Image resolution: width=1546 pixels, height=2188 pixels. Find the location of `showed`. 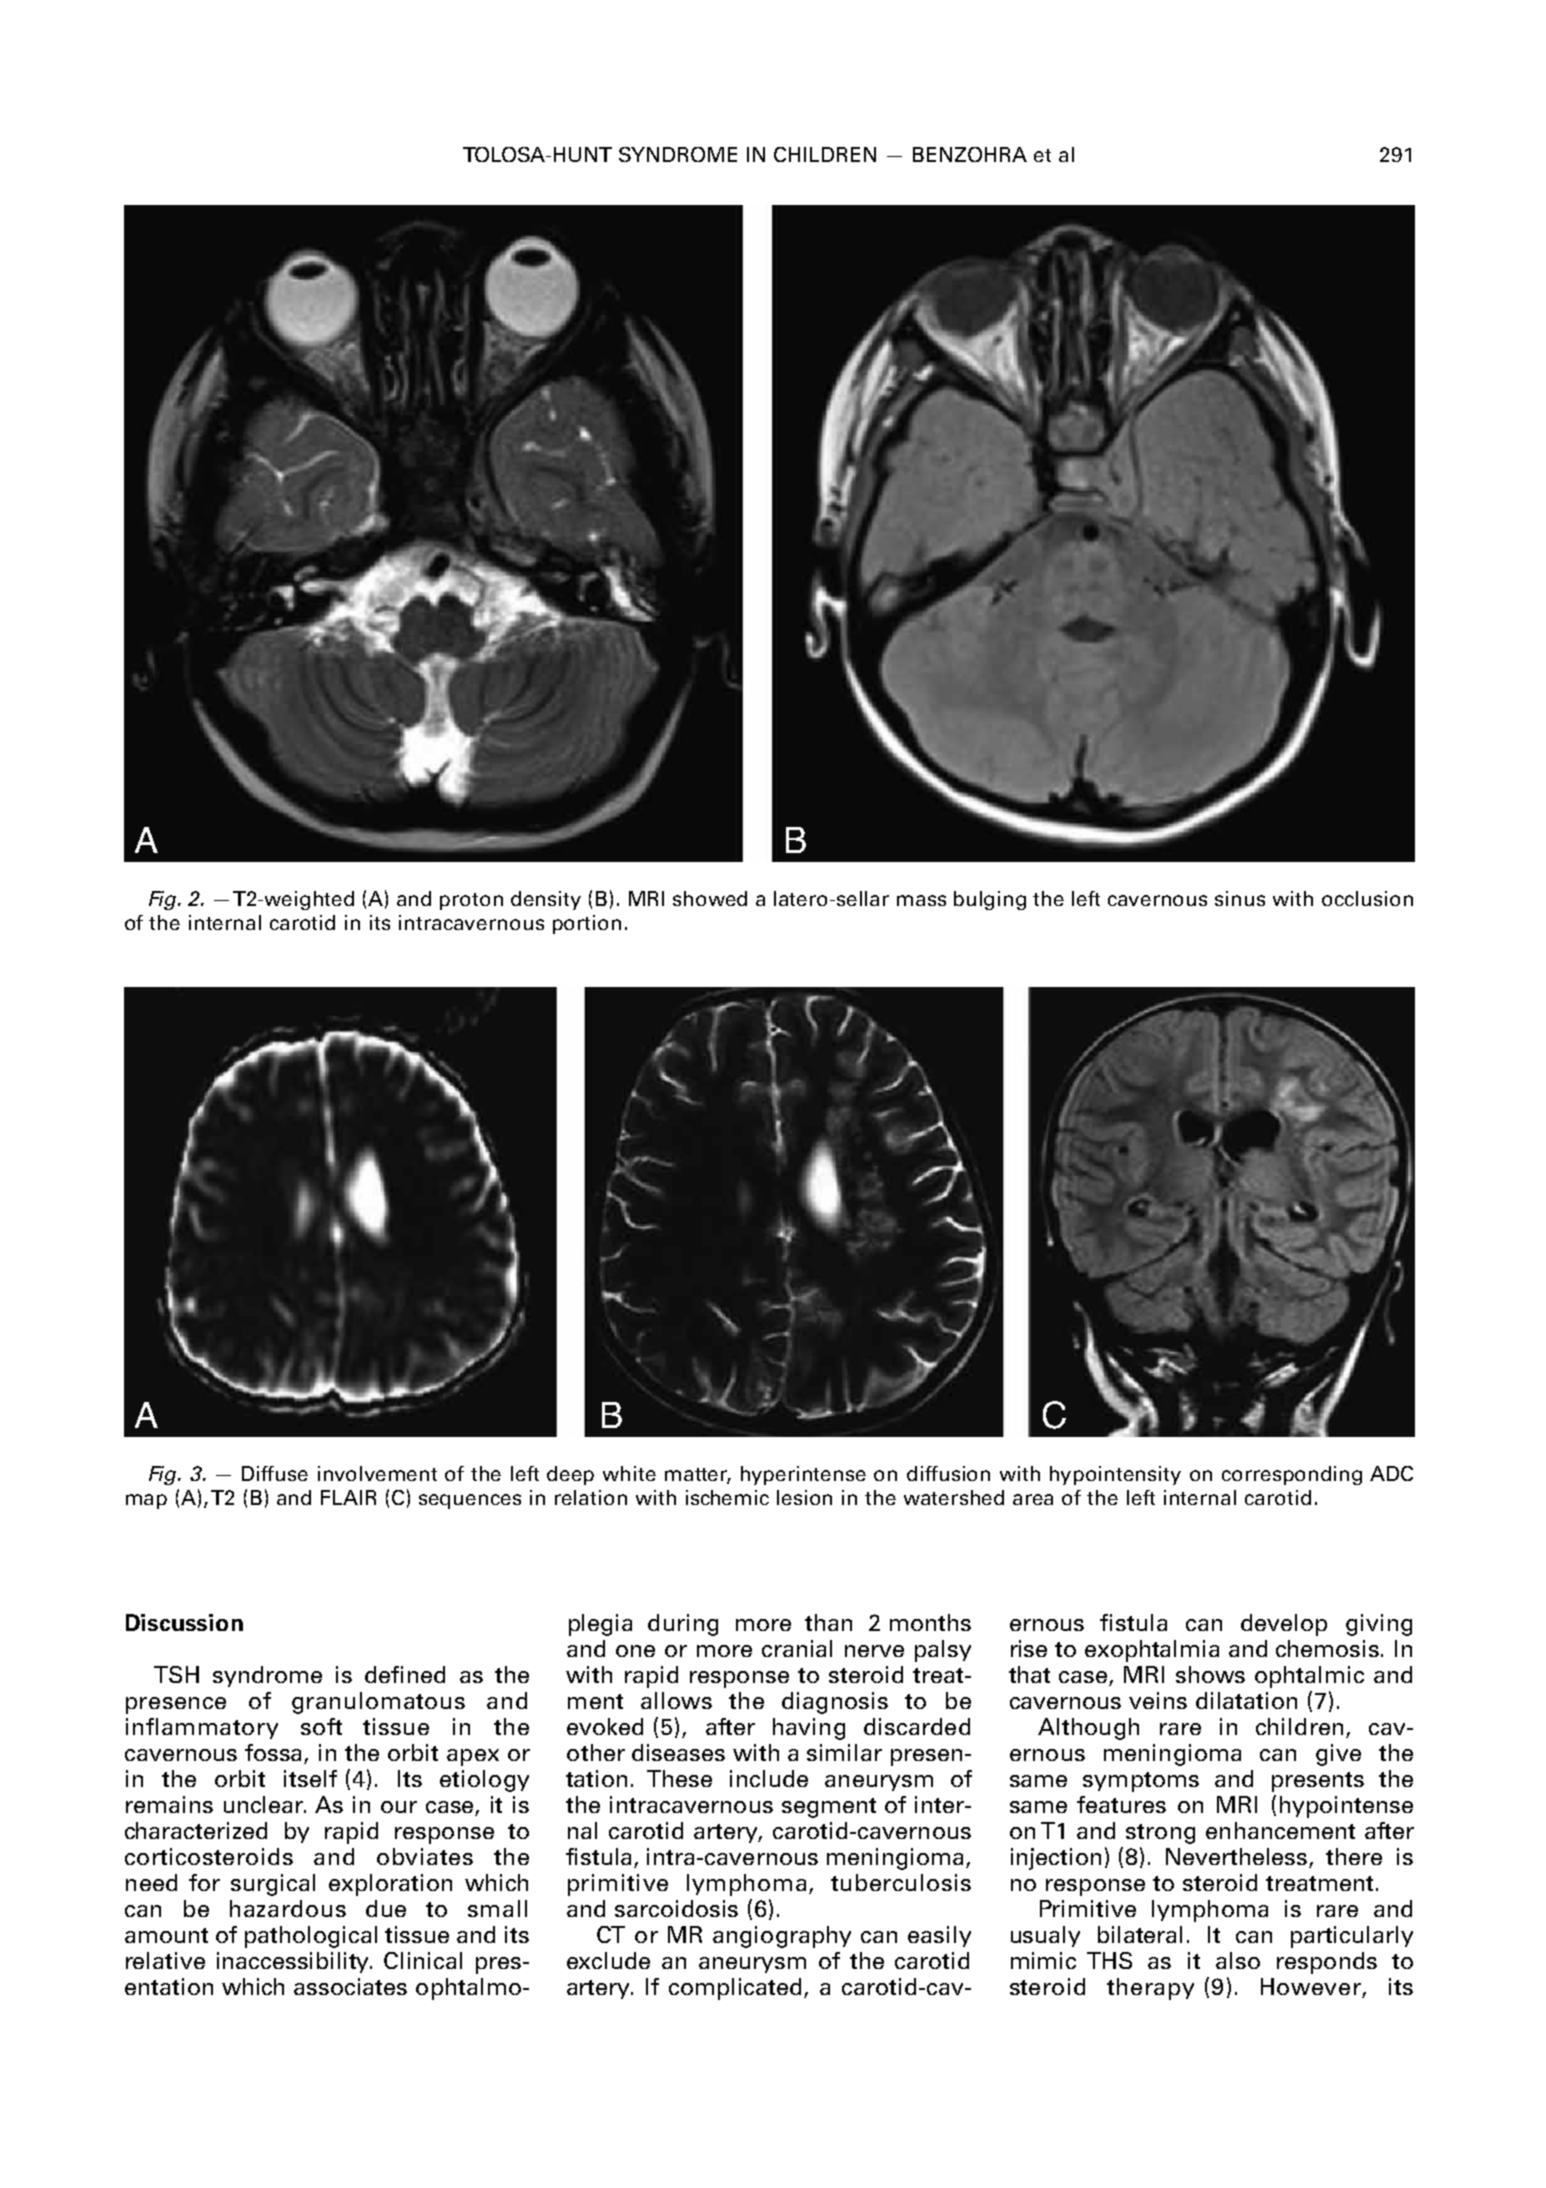

showed is located at coordinates (710, 898).
